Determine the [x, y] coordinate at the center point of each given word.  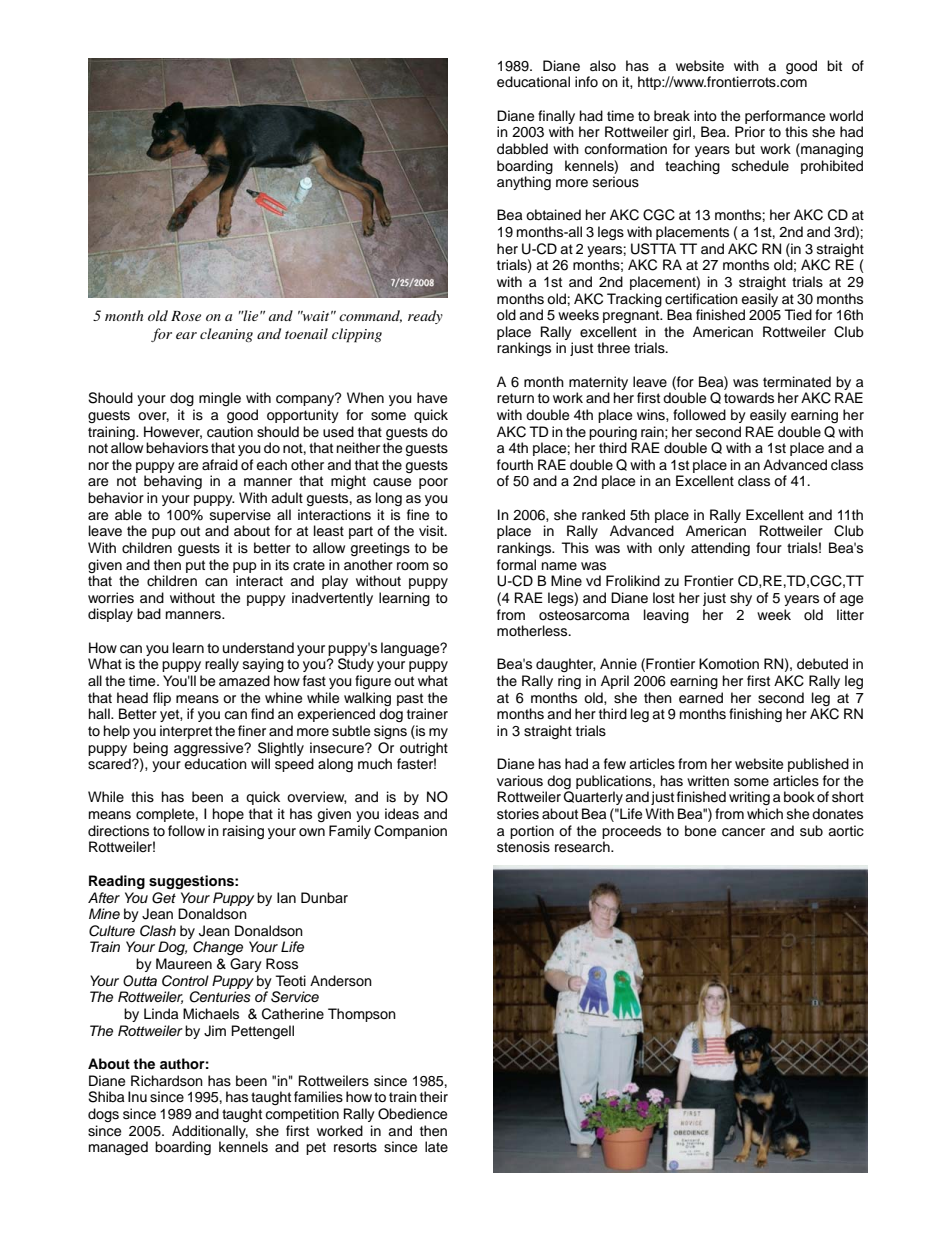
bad [149, 613]
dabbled [522, 149]
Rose [186, 316]
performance [785, 117]
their [434, 1097]
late [436, 1146]
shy [741, 599]
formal [516, 564]
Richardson [167, 1081]
